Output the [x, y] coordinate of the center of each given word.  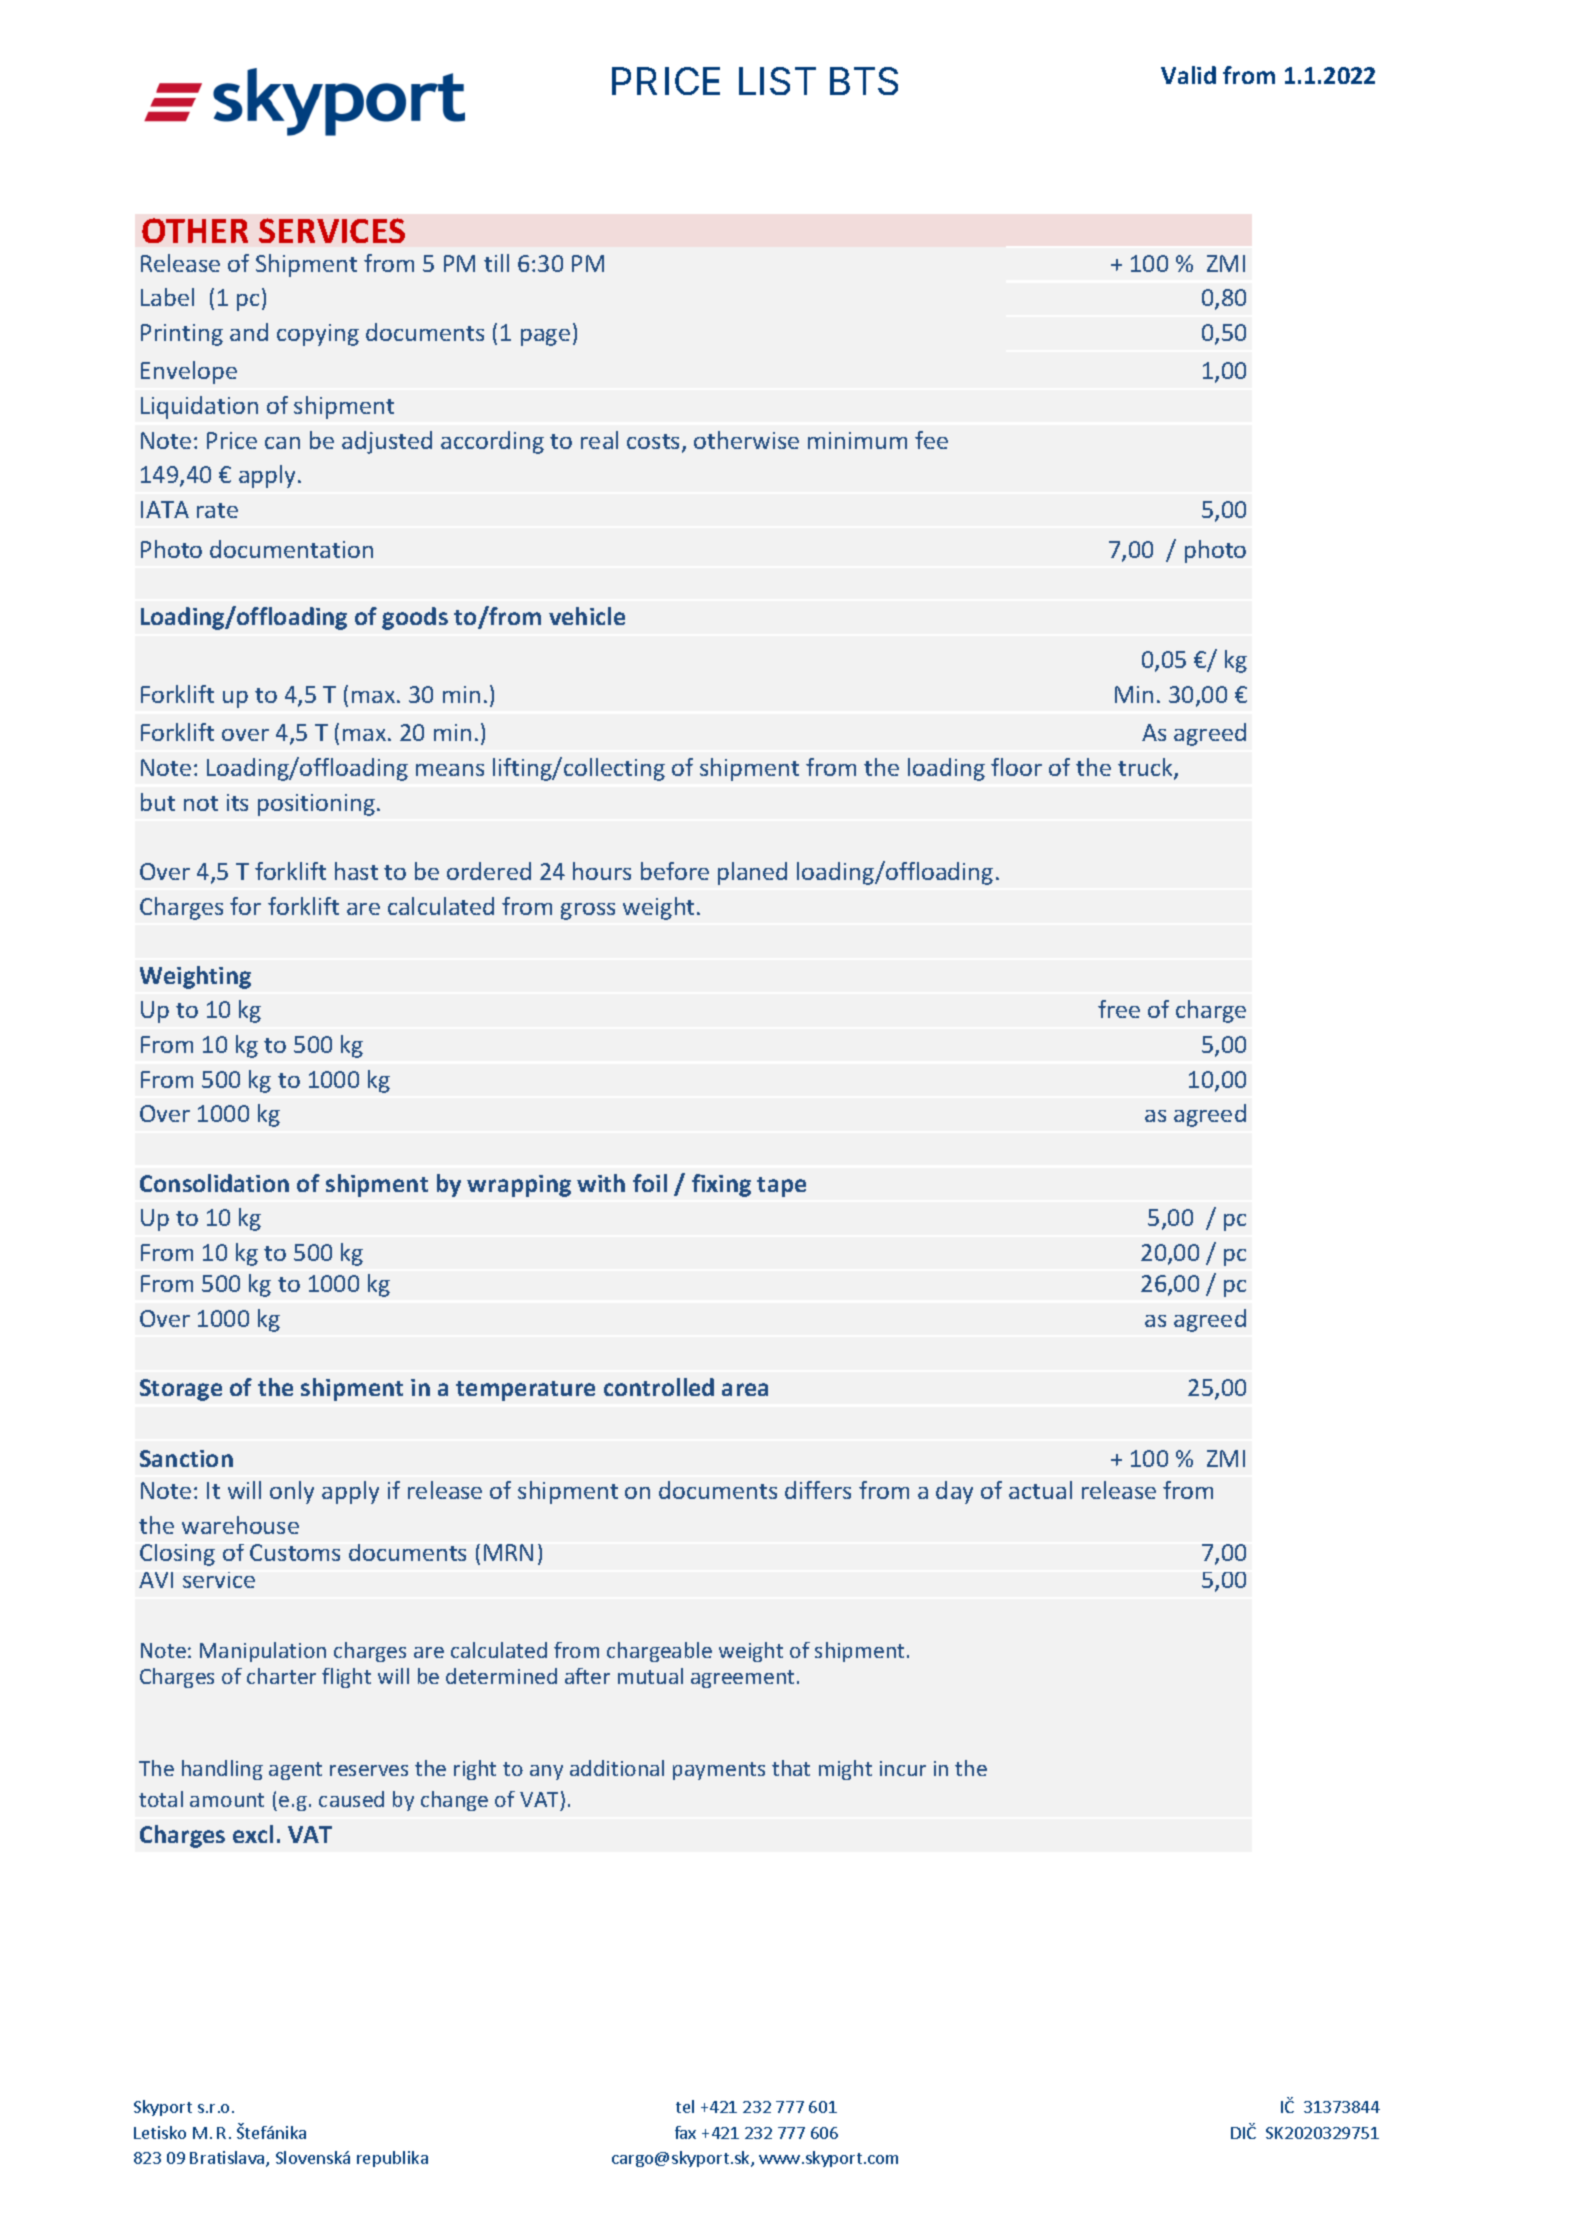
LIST [777, 81]
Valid [1188, 75]
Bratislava [228, 2159]
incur [903, 1768]
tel [685, 2106]
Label [167, 297]
